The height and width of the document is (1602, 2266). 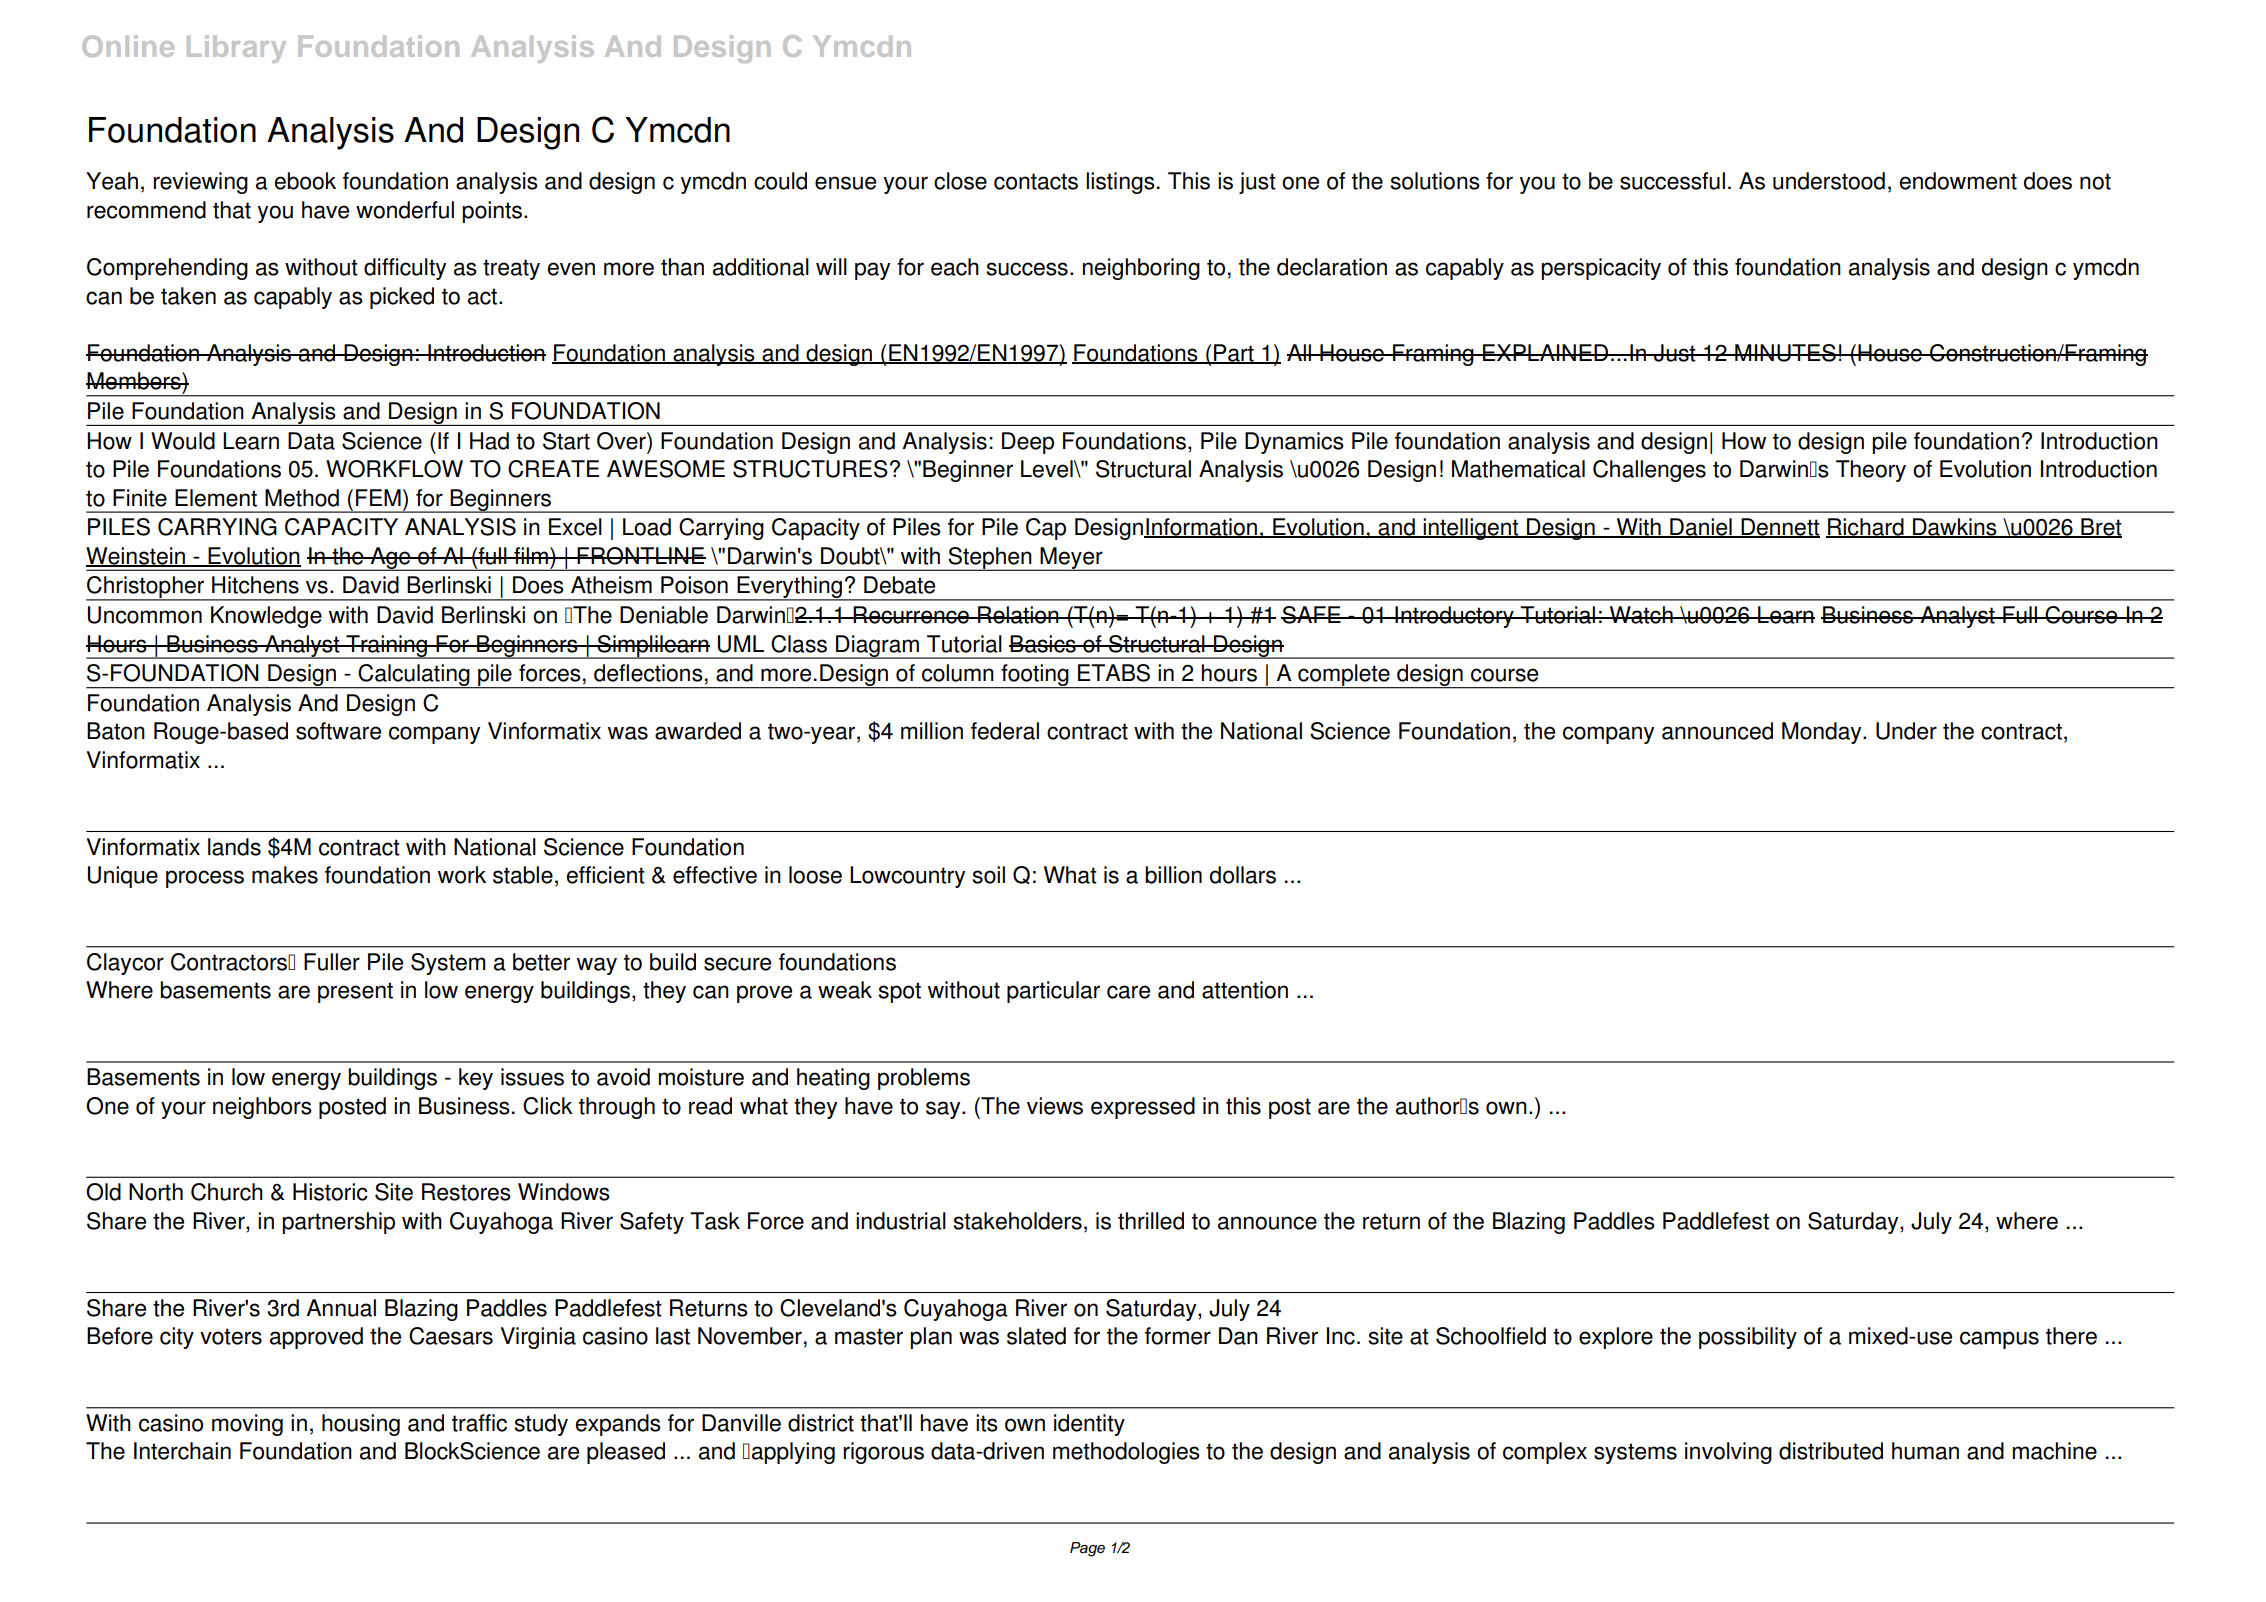 What do you see at coordinates (236, 49) in the document?
I see `Library` at bounding box center [236, 49].
